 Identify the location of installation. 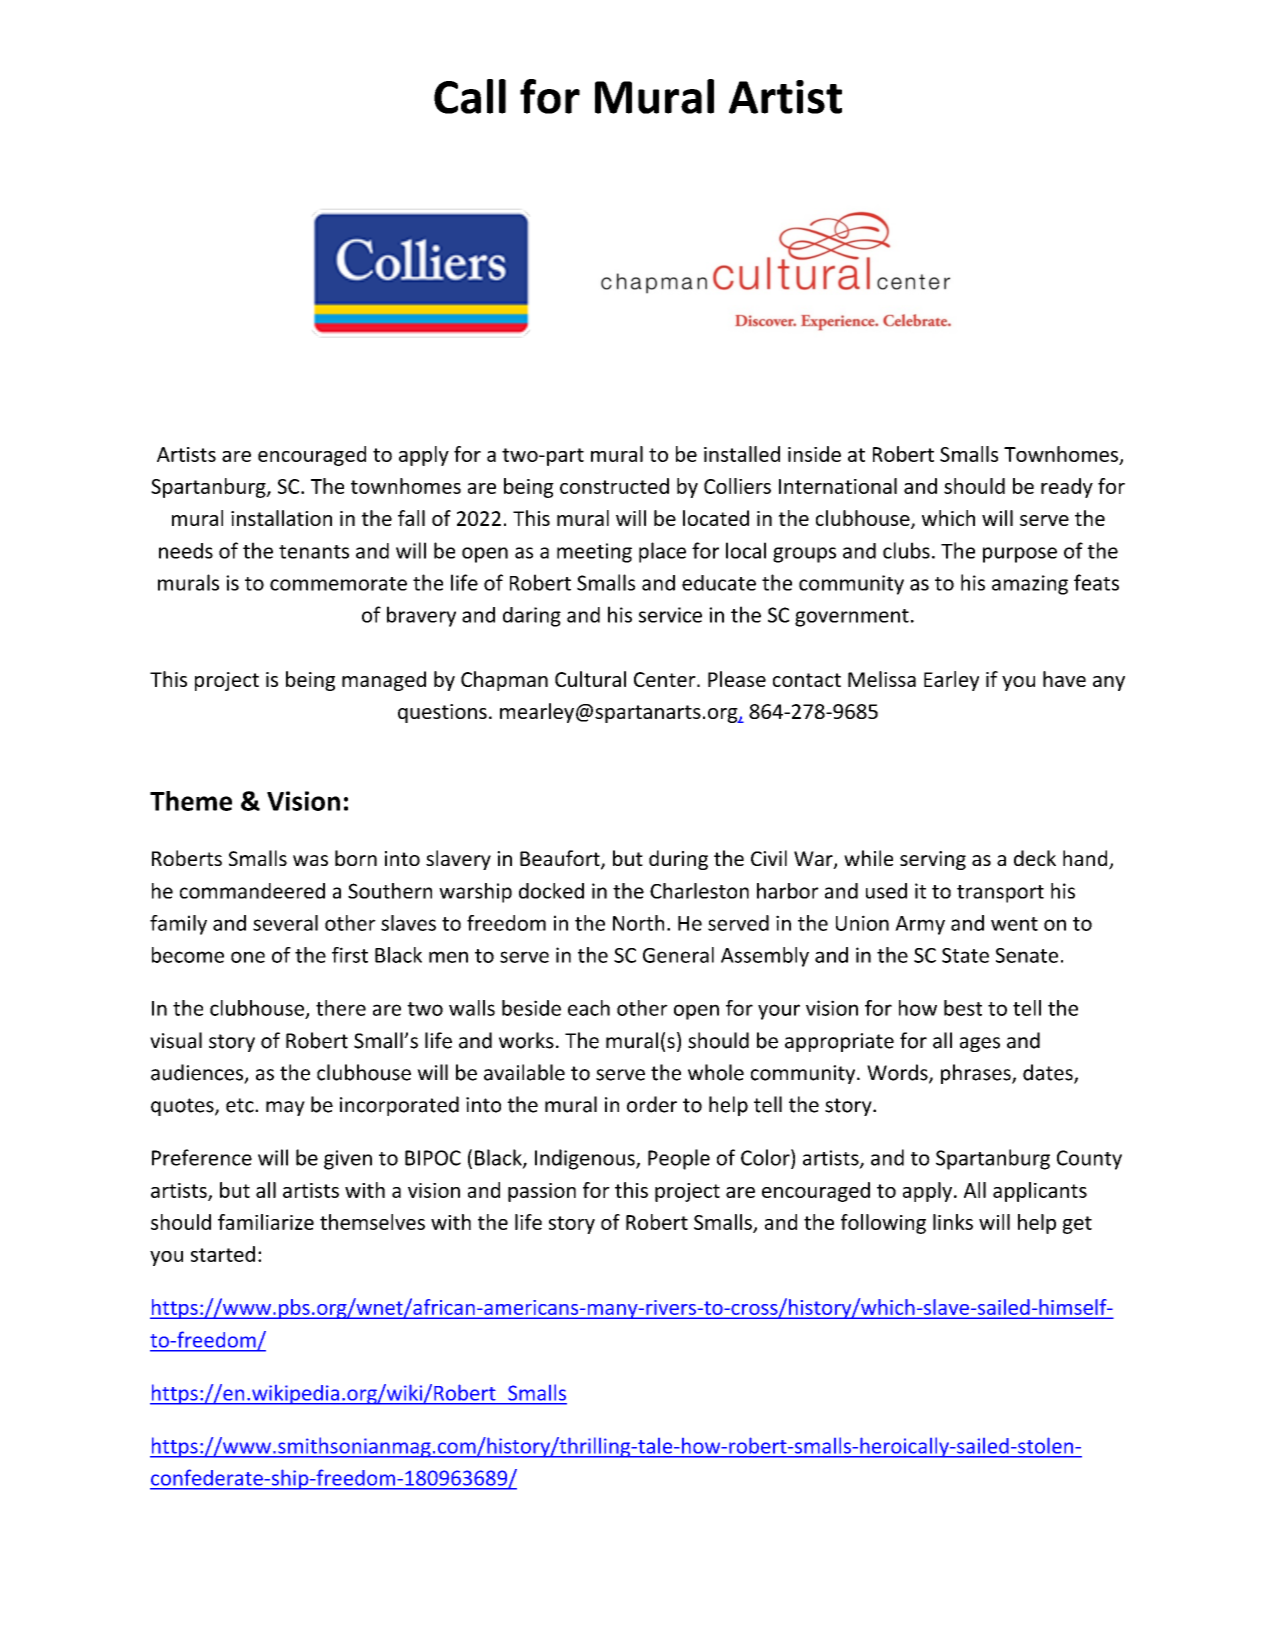
(281, 518).
